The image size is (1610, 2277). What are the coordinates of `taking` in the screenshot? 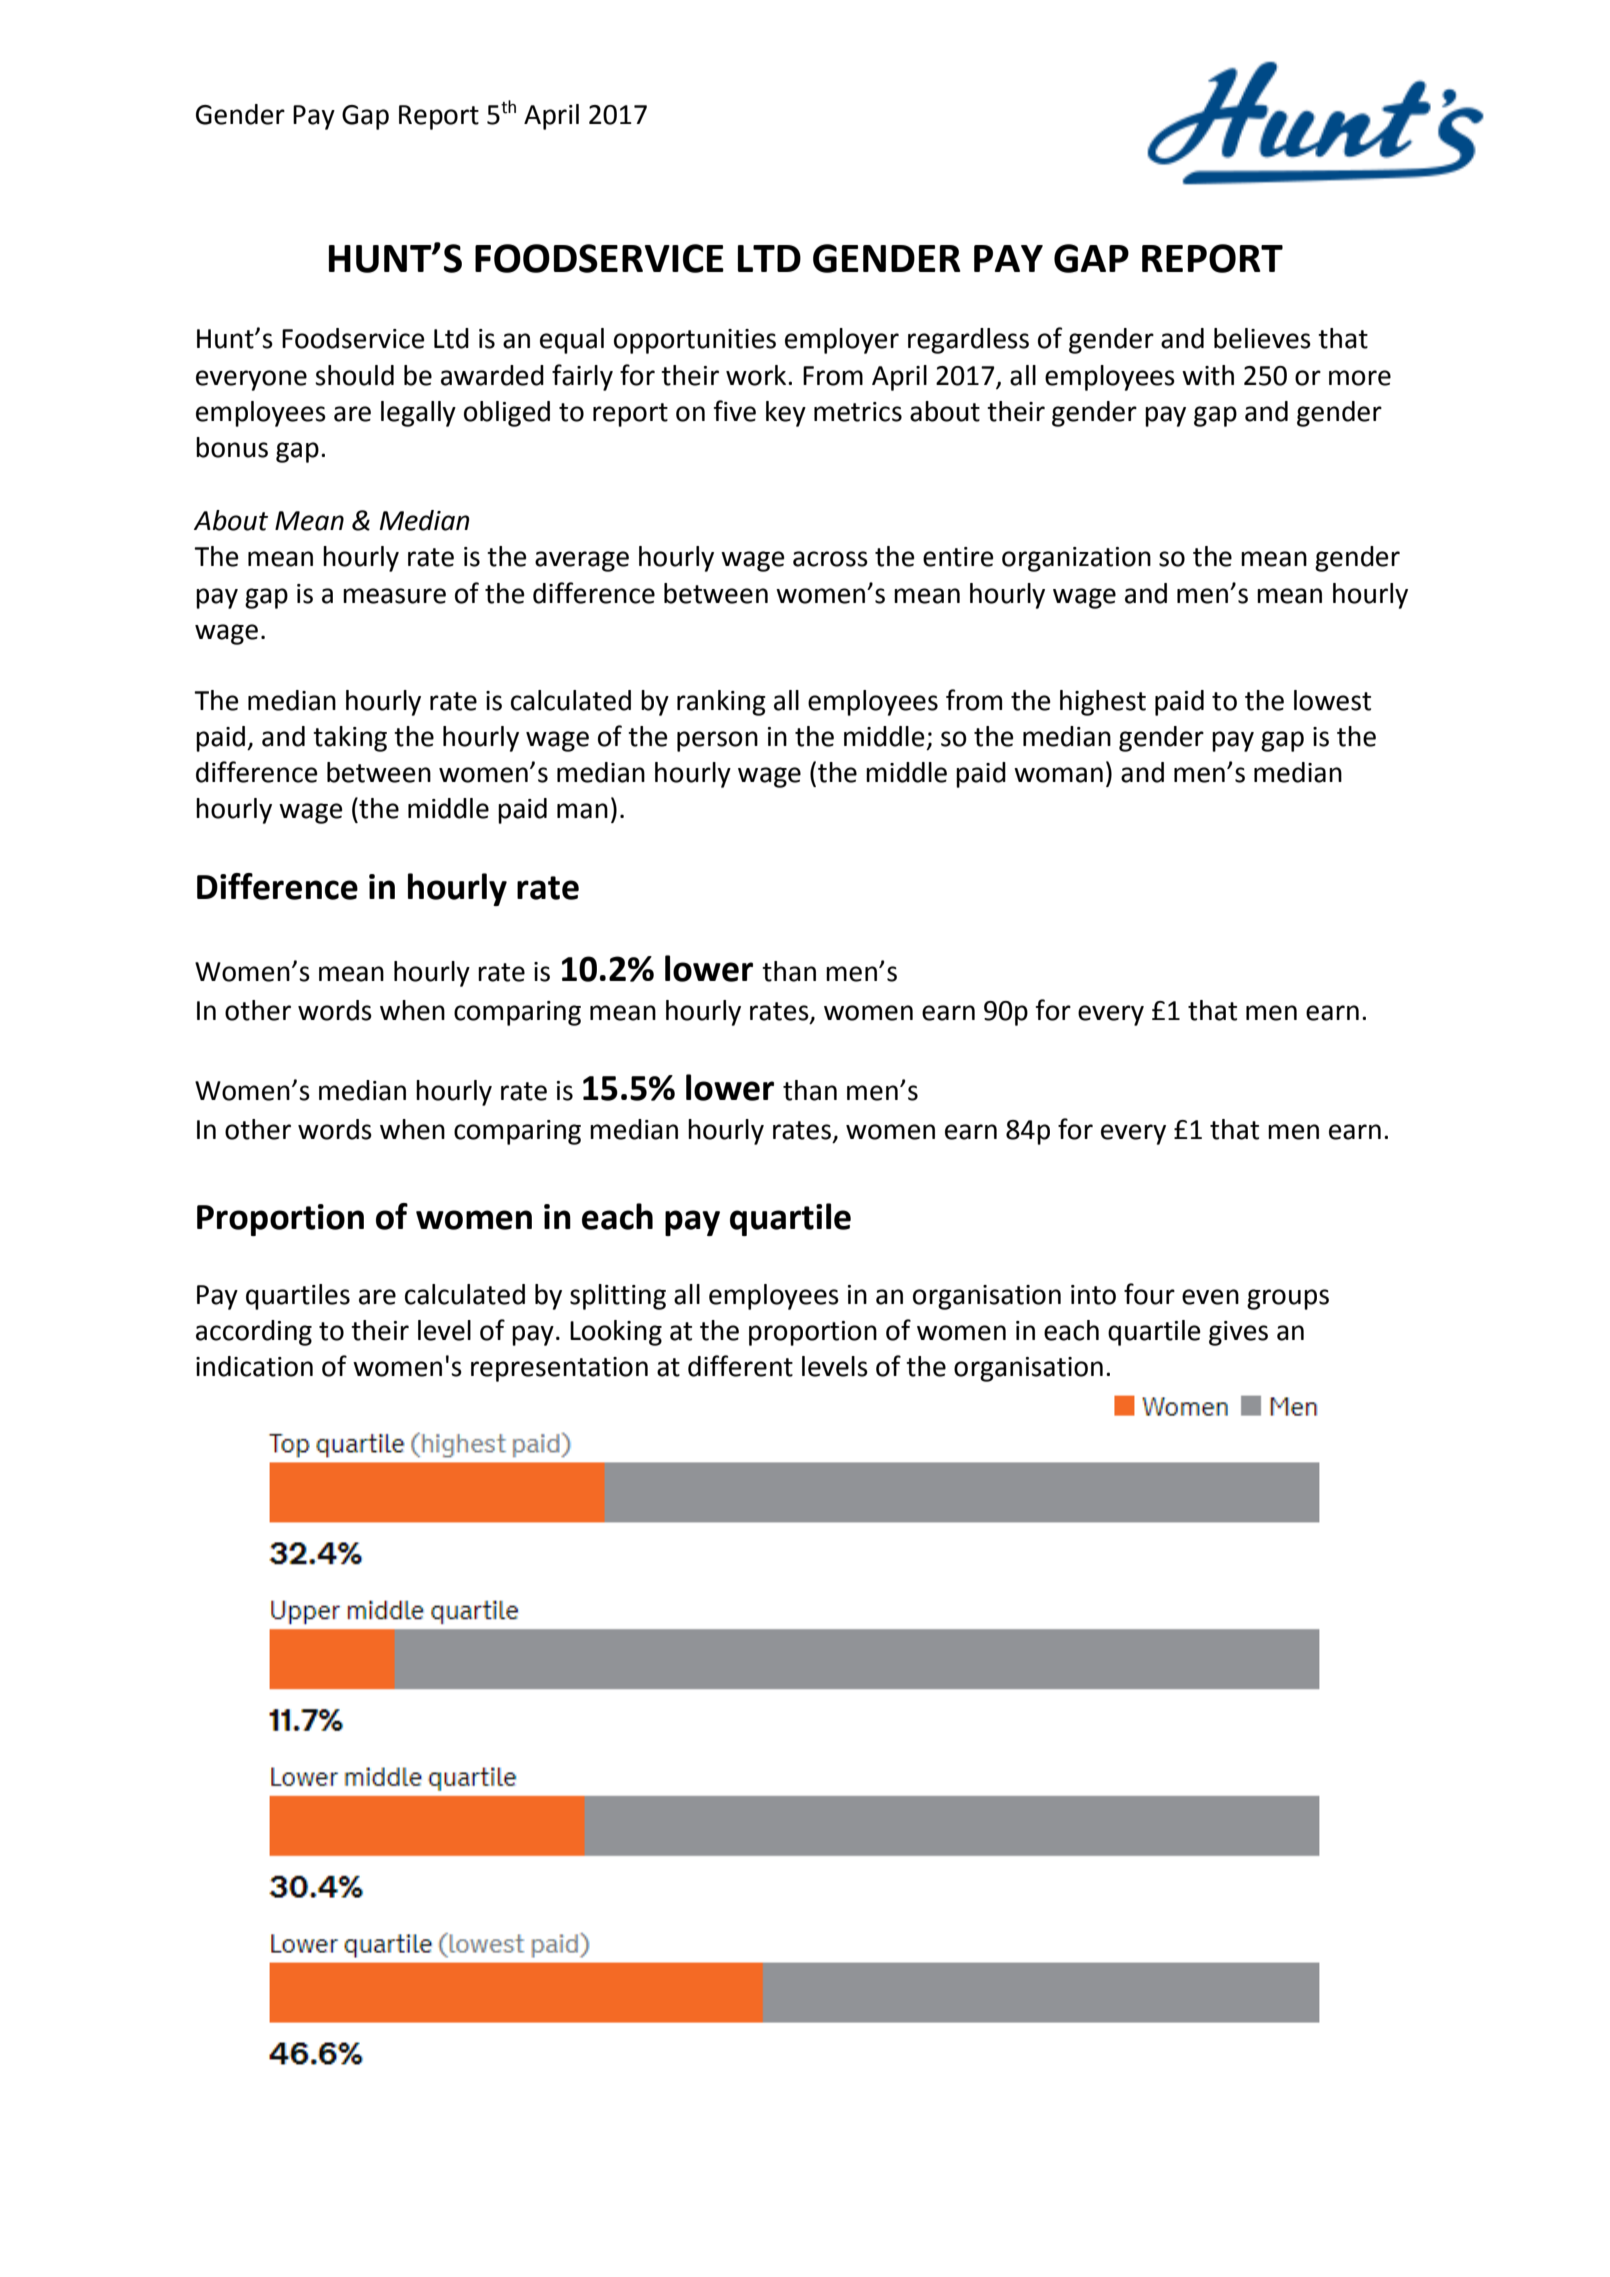 It's located at (350, 739).
